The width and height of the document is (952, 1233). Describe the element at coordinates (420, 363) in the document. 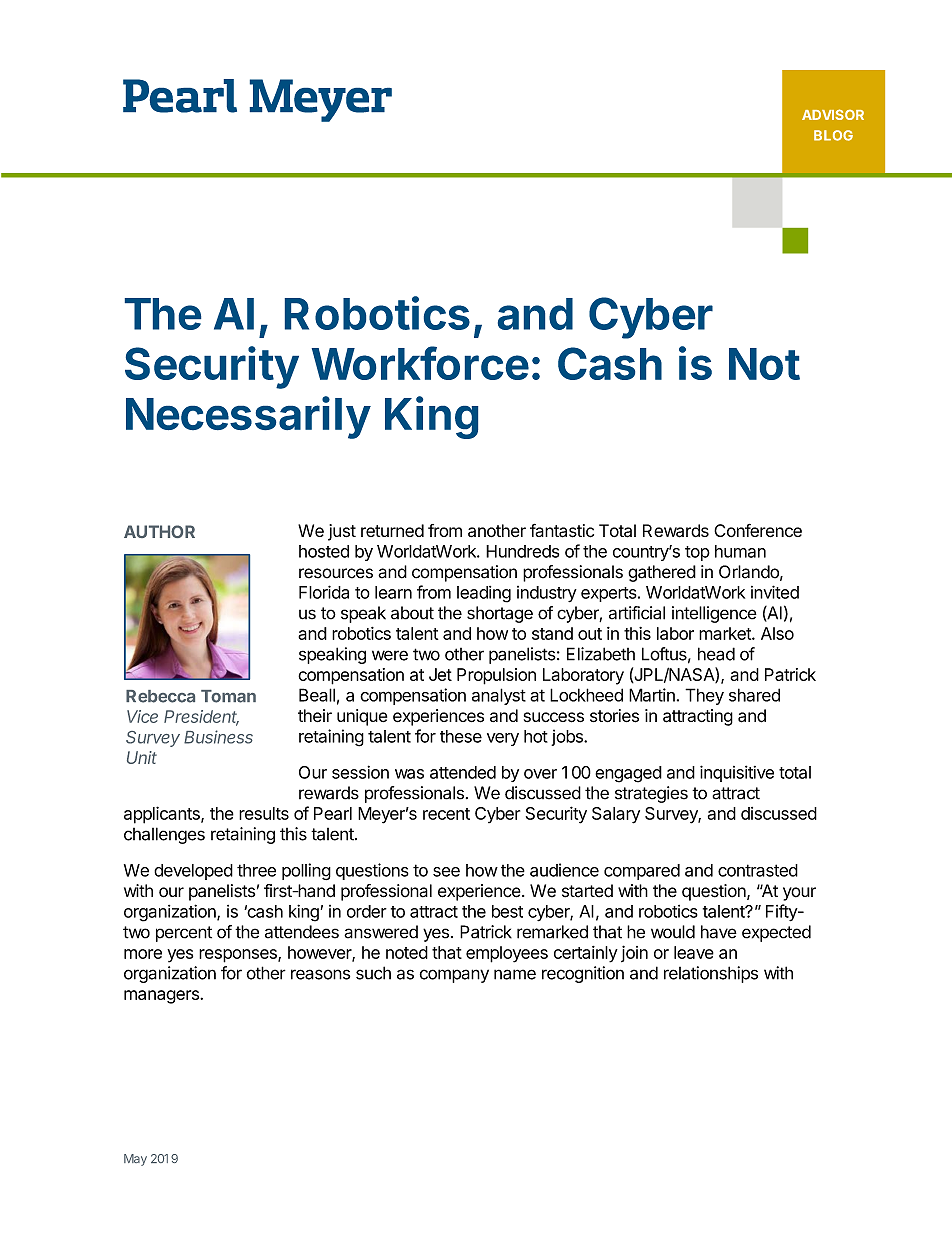

I see `Workforce` at that location.
